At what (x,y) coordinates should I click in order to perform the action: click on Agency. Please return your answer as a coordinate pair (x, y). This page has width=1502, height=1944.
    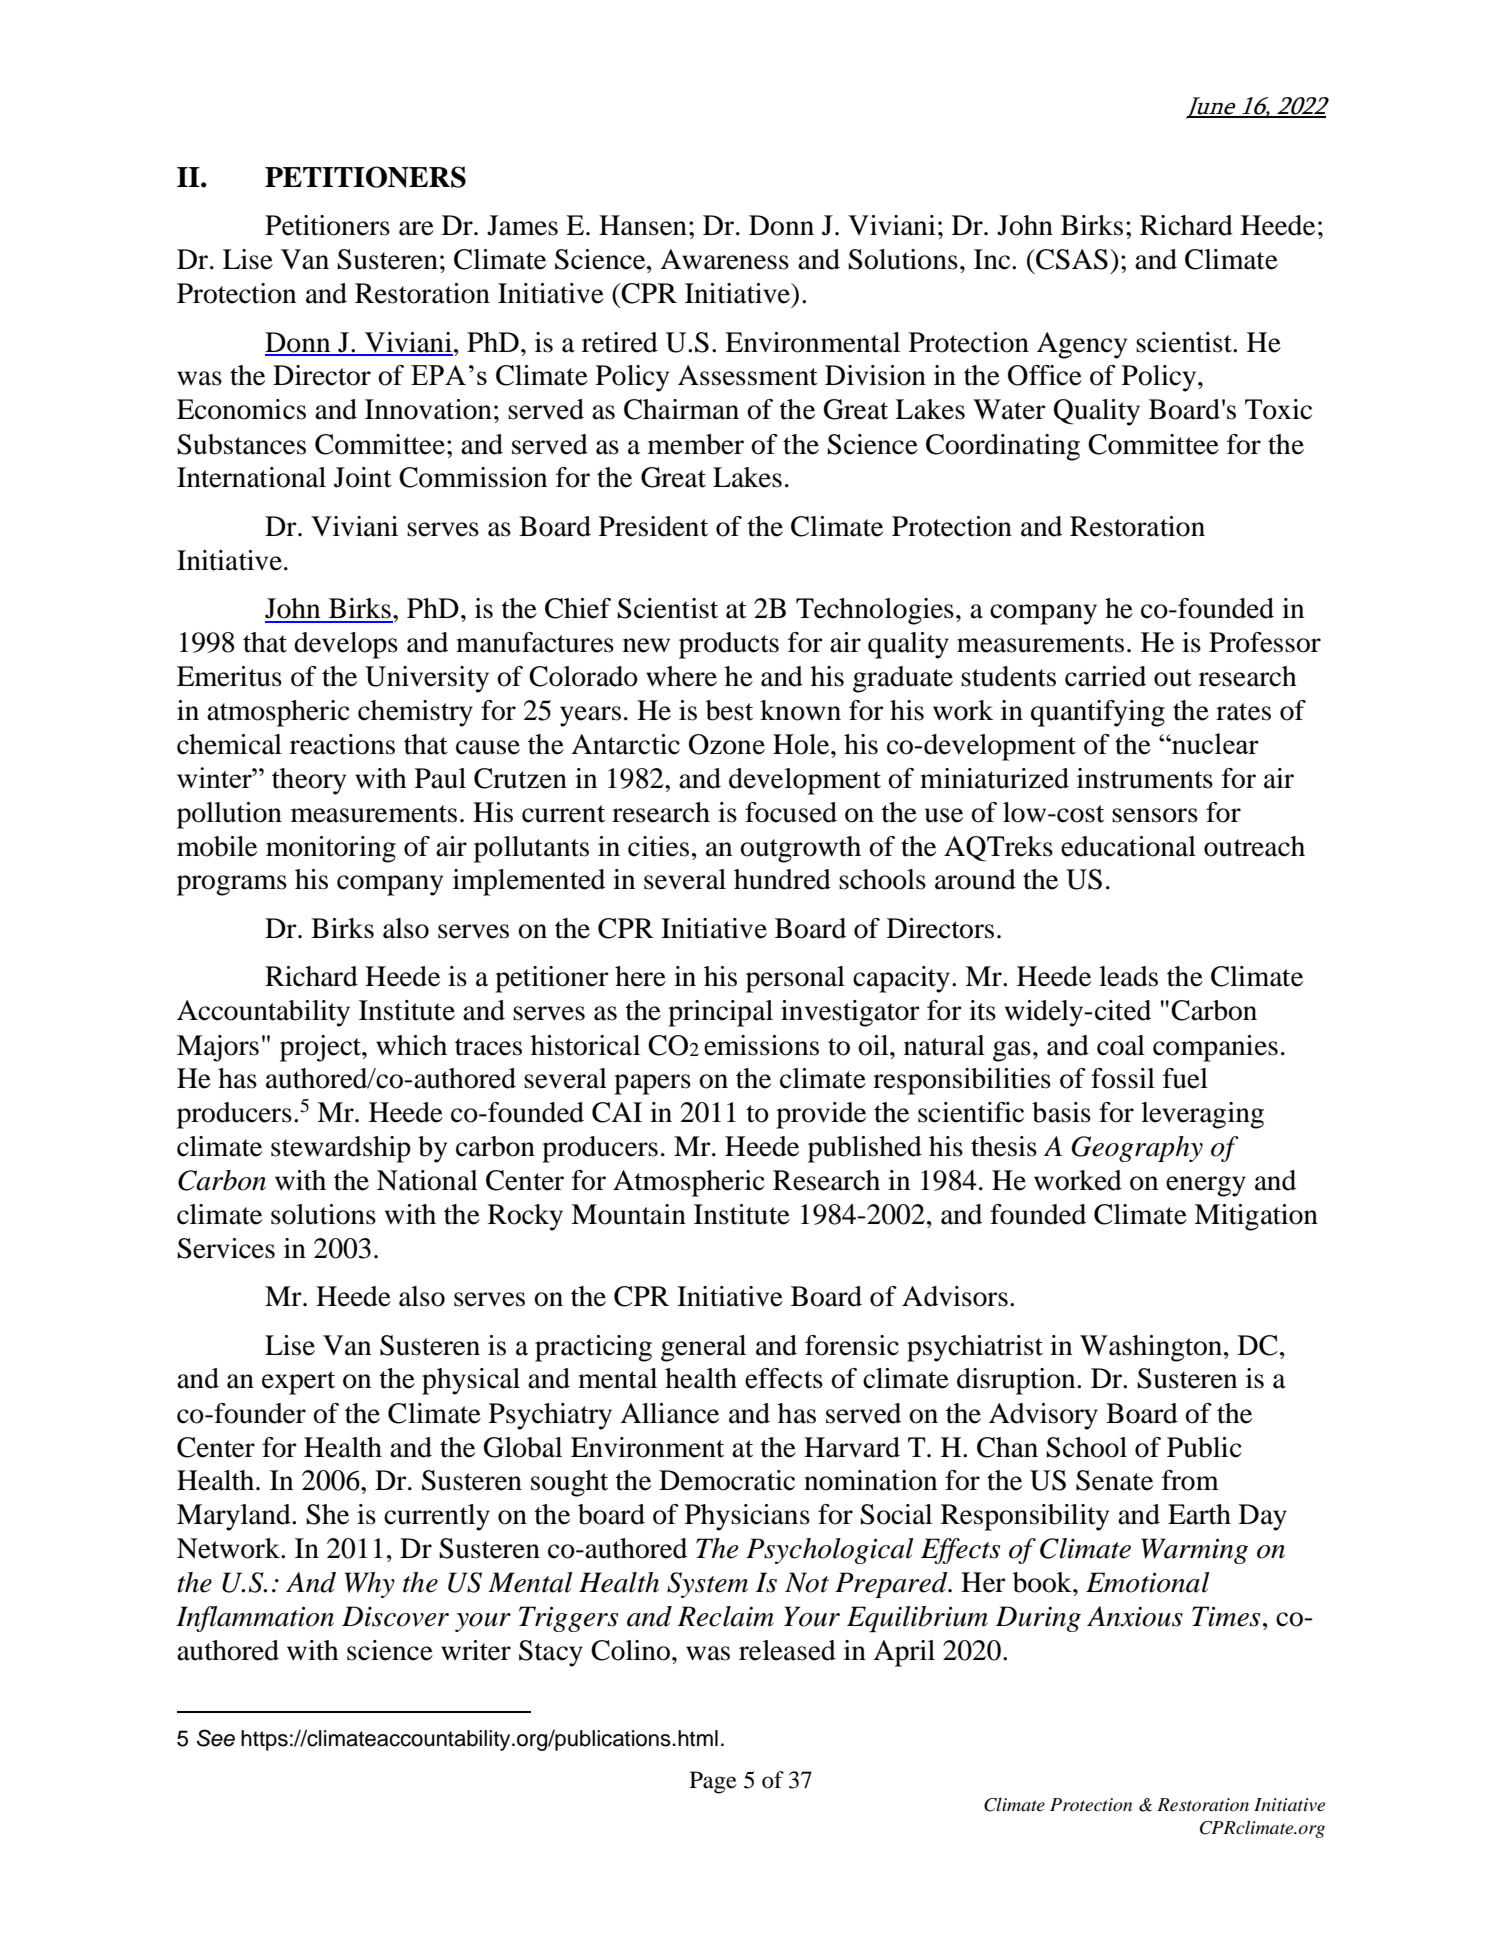
    Looking at the image, I should click on (1082, 345).
